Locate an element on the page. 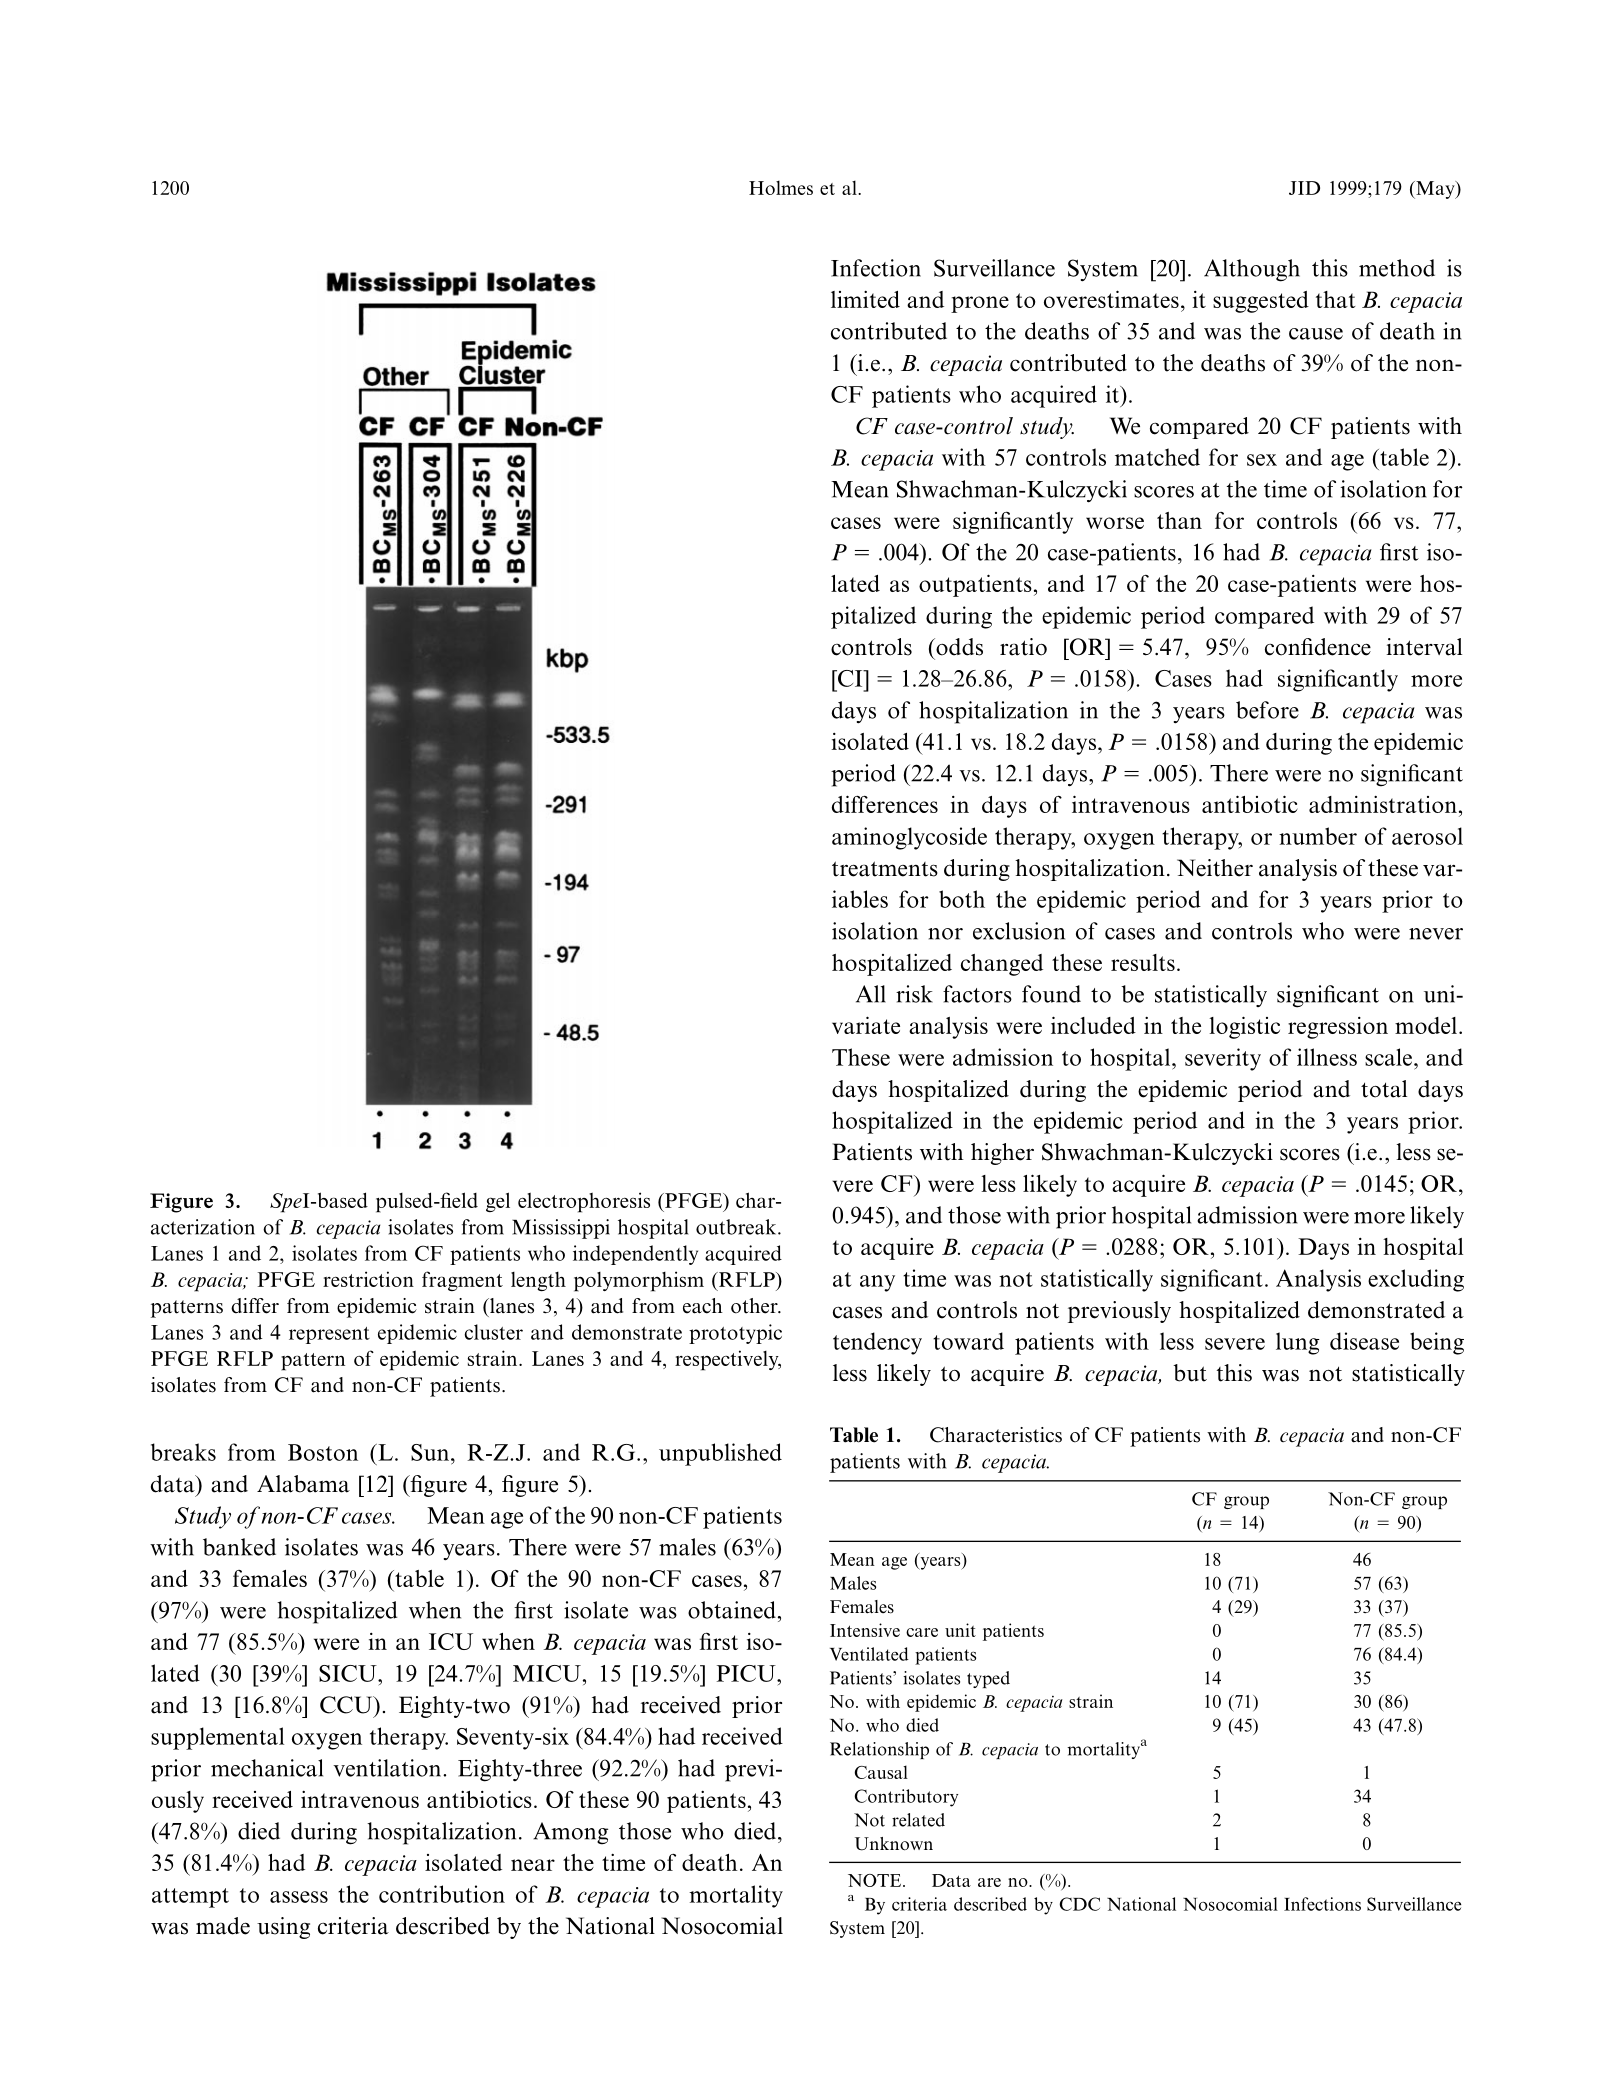 This document has height=2092, width=1617. gel is located at coordinates (498, 1202).
